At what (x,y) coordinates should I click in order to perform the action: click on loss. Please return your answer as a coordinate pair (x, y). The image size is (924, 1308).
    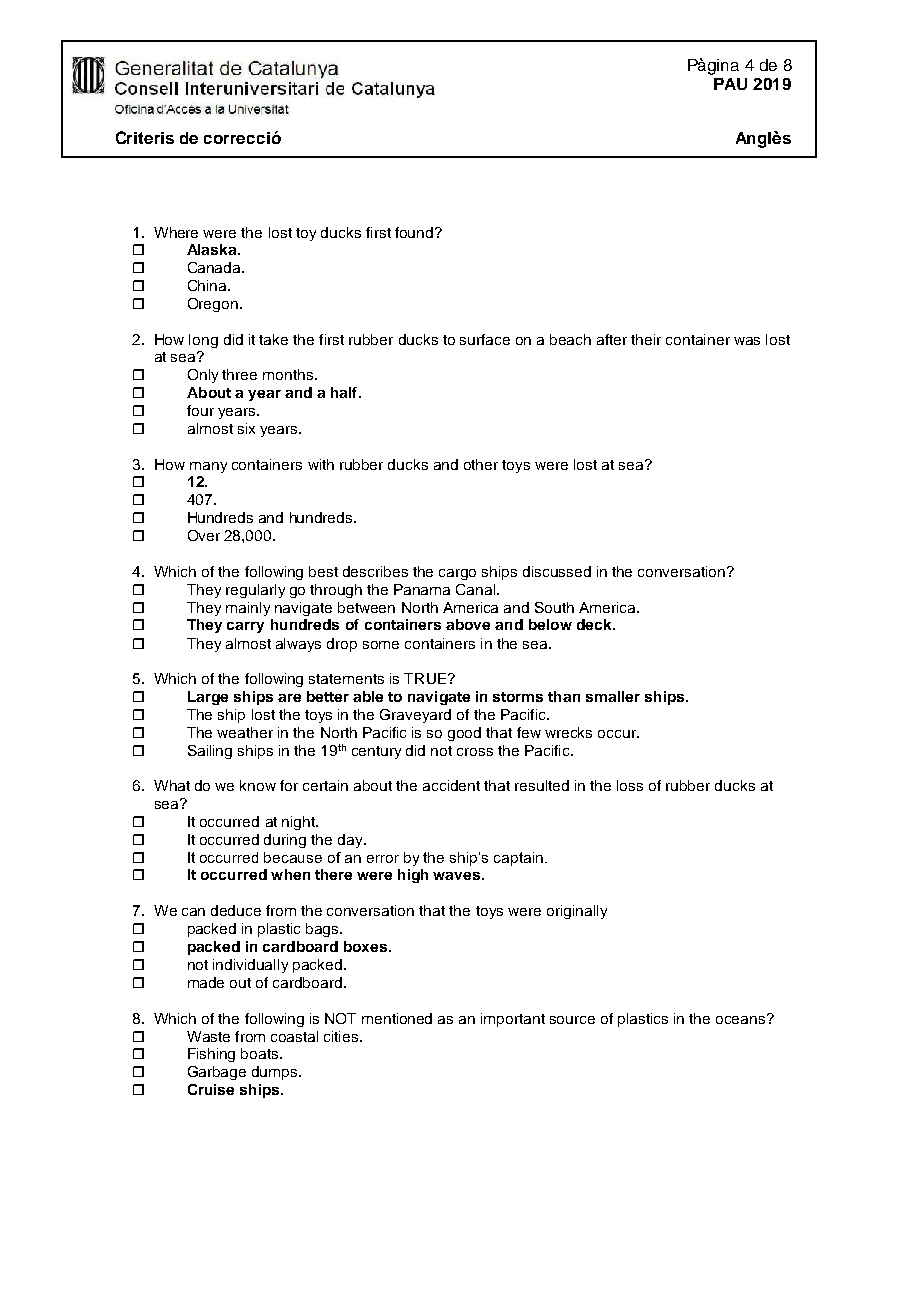
    Looking at the image, I should click on (630, 785).
